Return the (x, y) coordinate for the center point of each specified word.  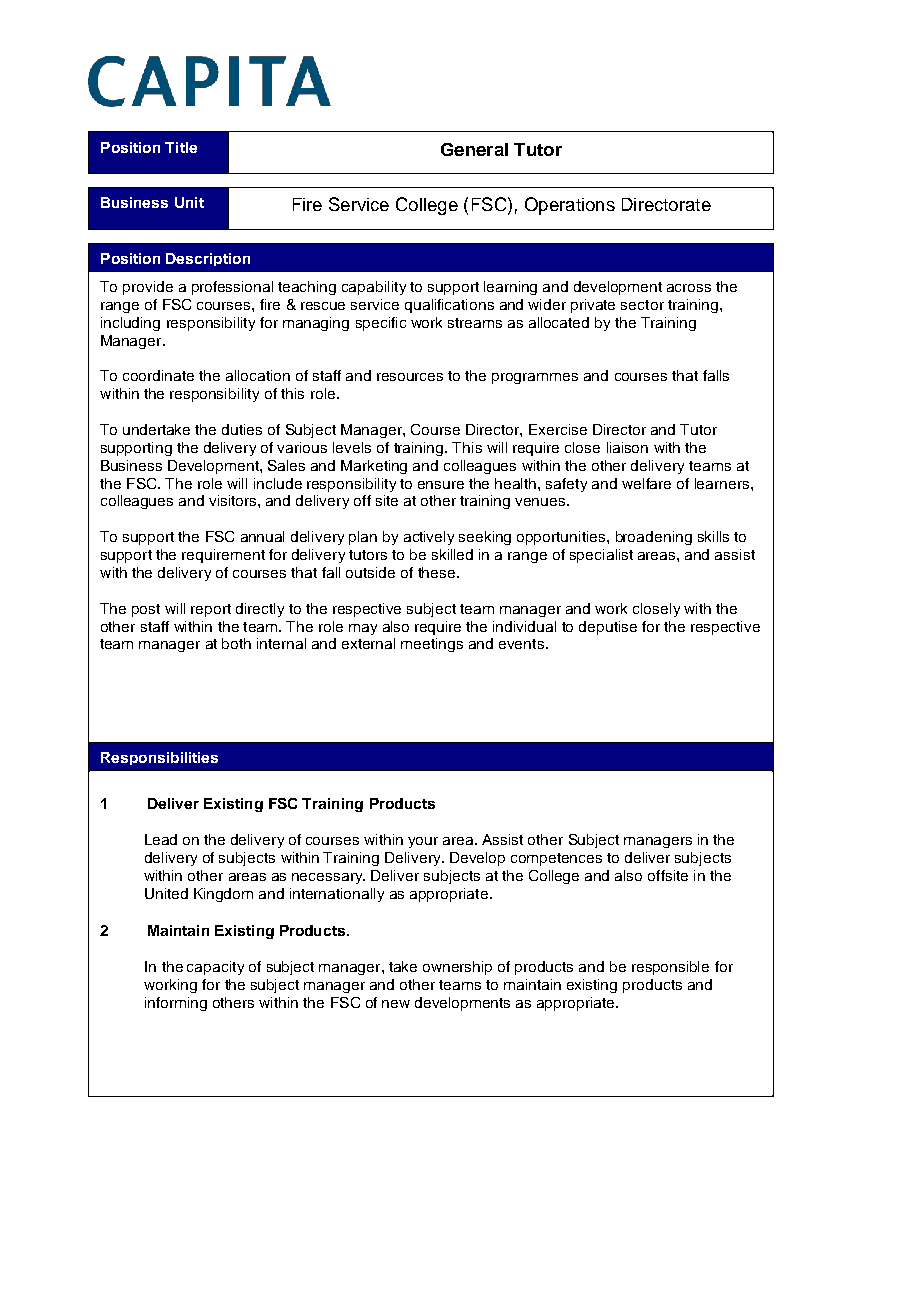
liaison (627, 447)
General (474, 149)
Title (181, 147)
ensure (441, 485)
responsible (670, 968)
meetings (432, 645)
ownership (457, 968)
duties (242, 429)
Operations (570, 206)
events (521, 644)
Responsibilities (159, 758)
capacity (215, 968)
